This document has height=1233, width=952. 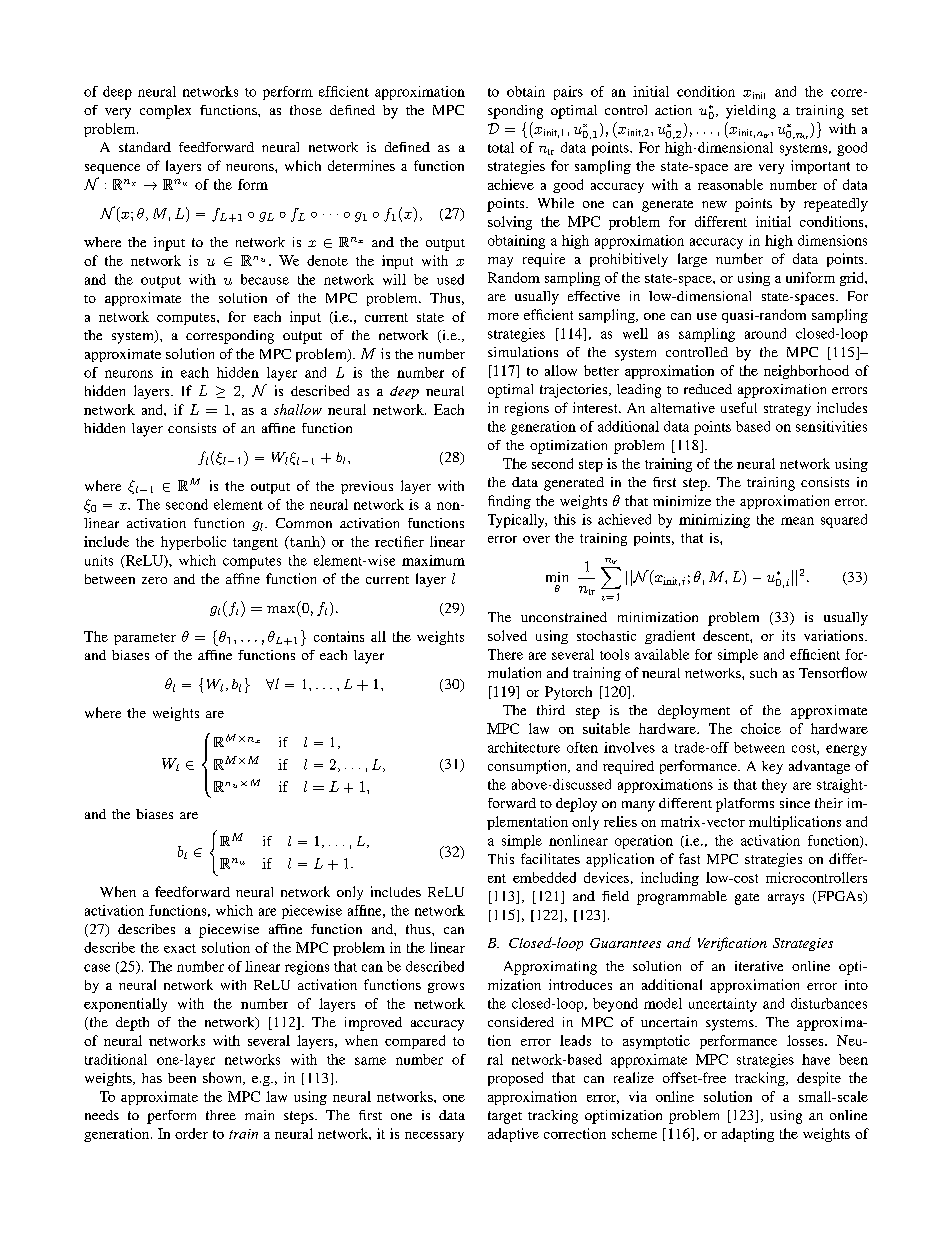 What do you see at coordinates (747, 899) in the document?
I see `gate` at bounding box center [747, 899].
